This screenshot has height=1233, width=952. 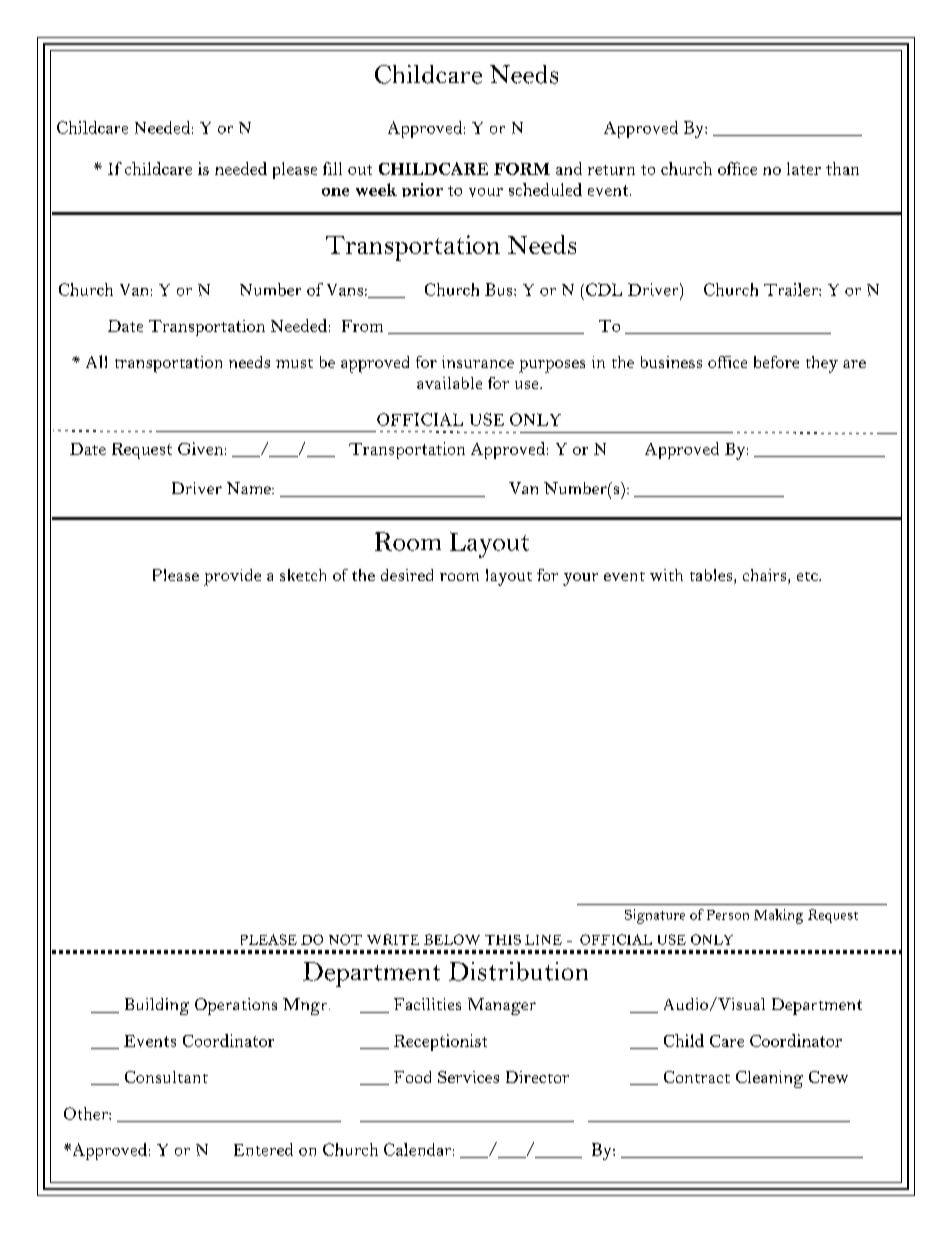 I want to click on prior, so click(x=422, y=190).
